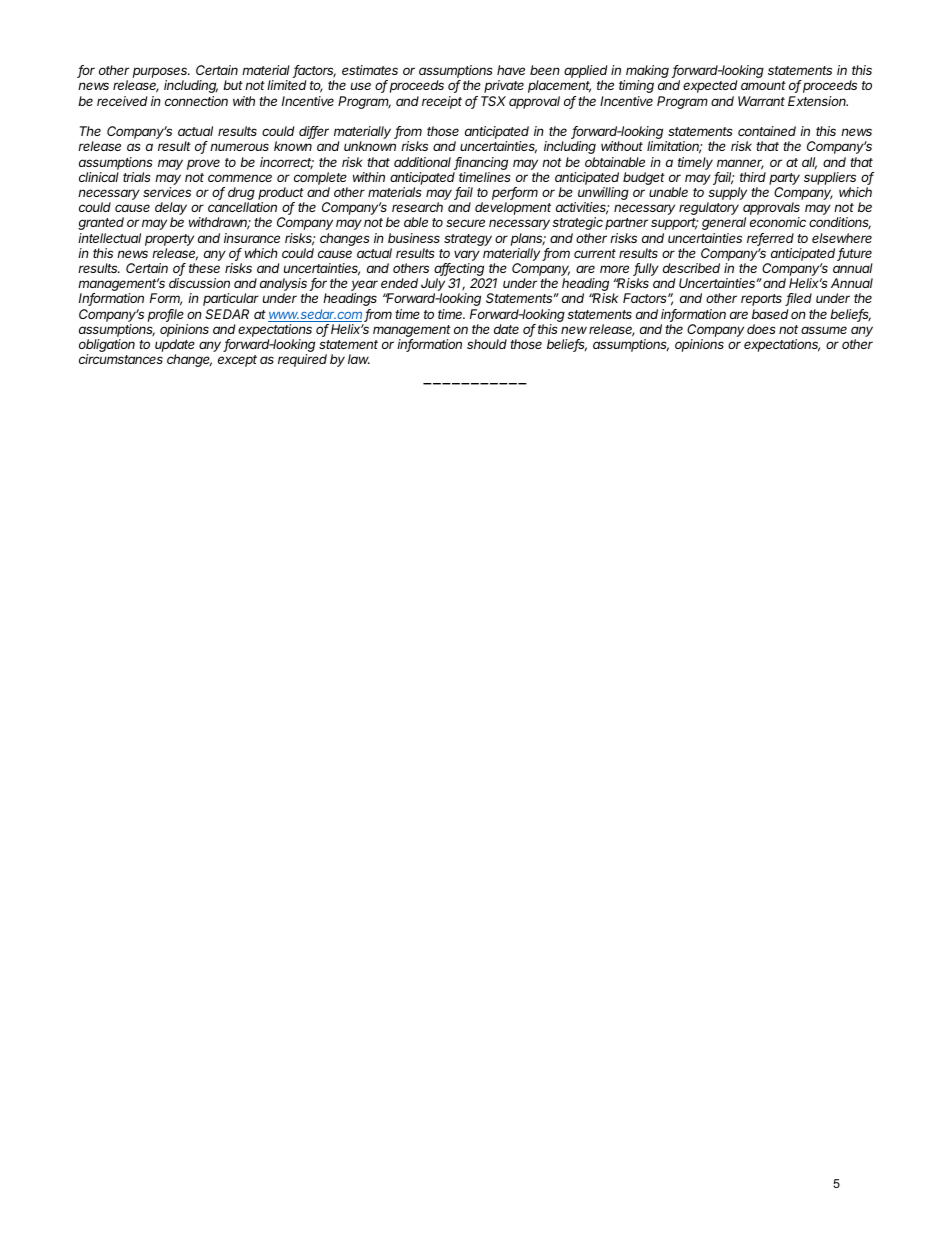  I want to click on vary, so click(467, 257).
